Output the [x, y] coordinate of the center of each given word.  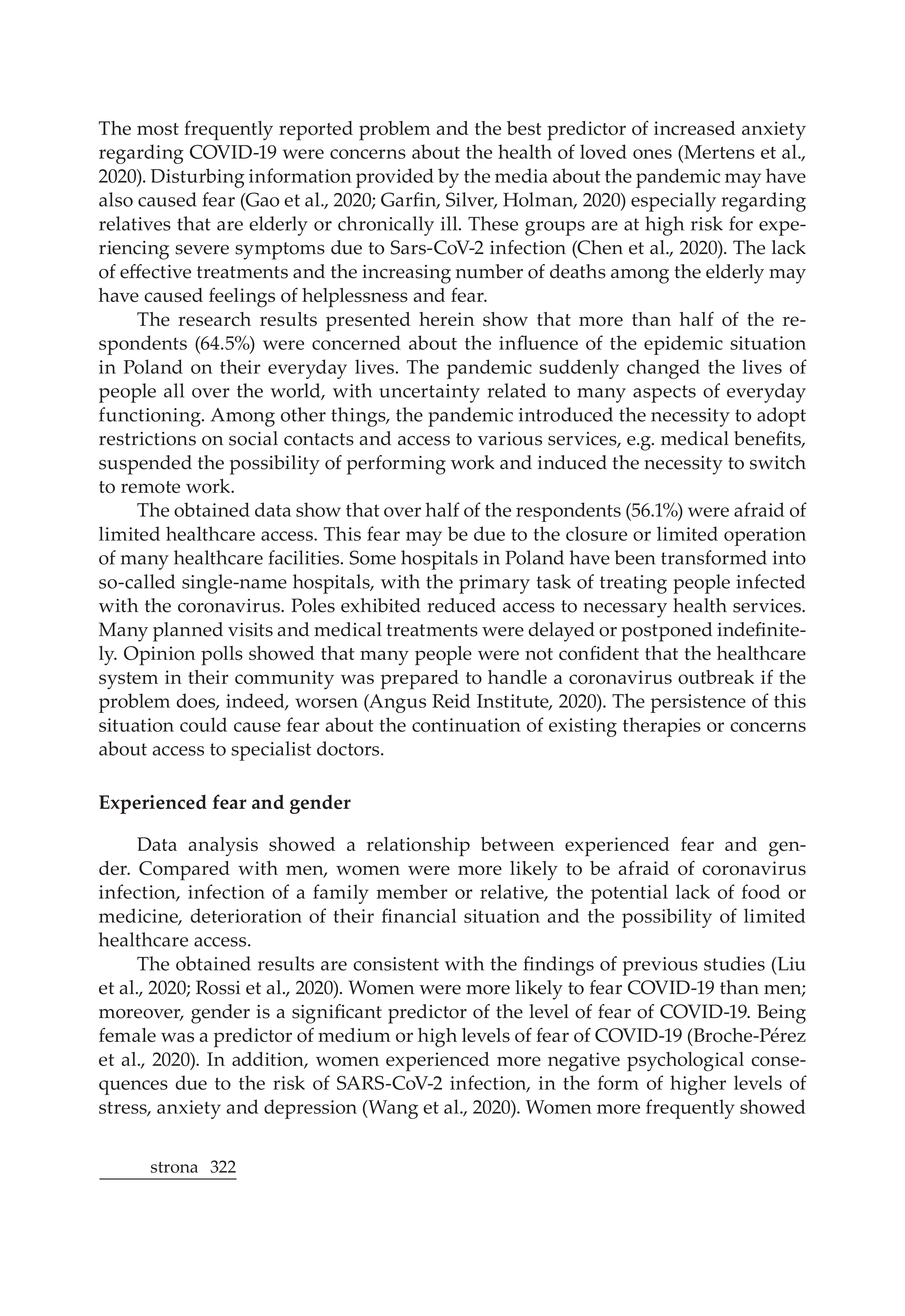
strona [174, 1167]
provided [395, 178]
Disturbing [198, 178]
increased [694, 128]
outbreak [716, 677]
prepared [420, 680]
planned [188, 632]
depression [310, 1109]
